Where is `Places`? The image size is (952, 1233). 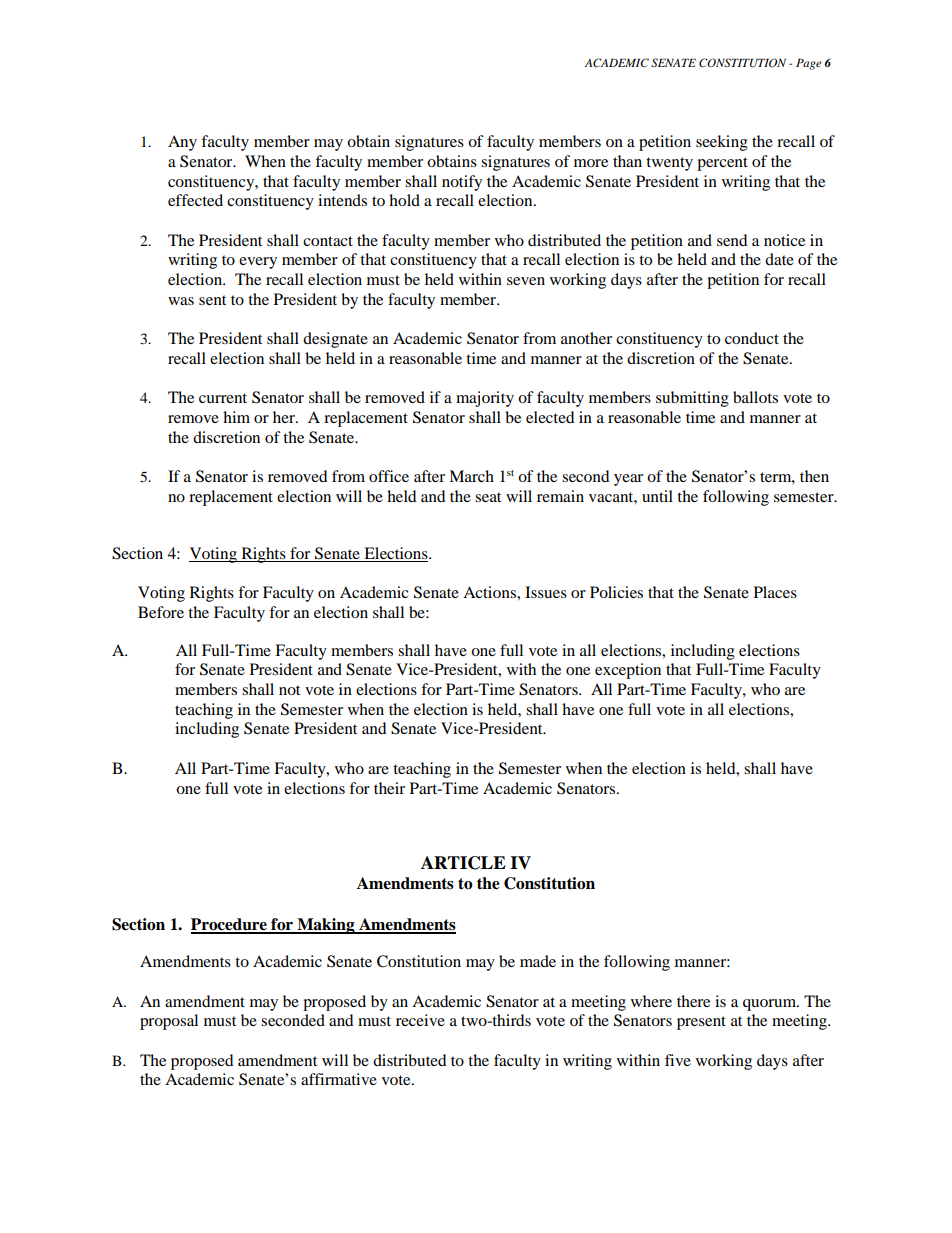 Places is located at coordinates (775, 592).
